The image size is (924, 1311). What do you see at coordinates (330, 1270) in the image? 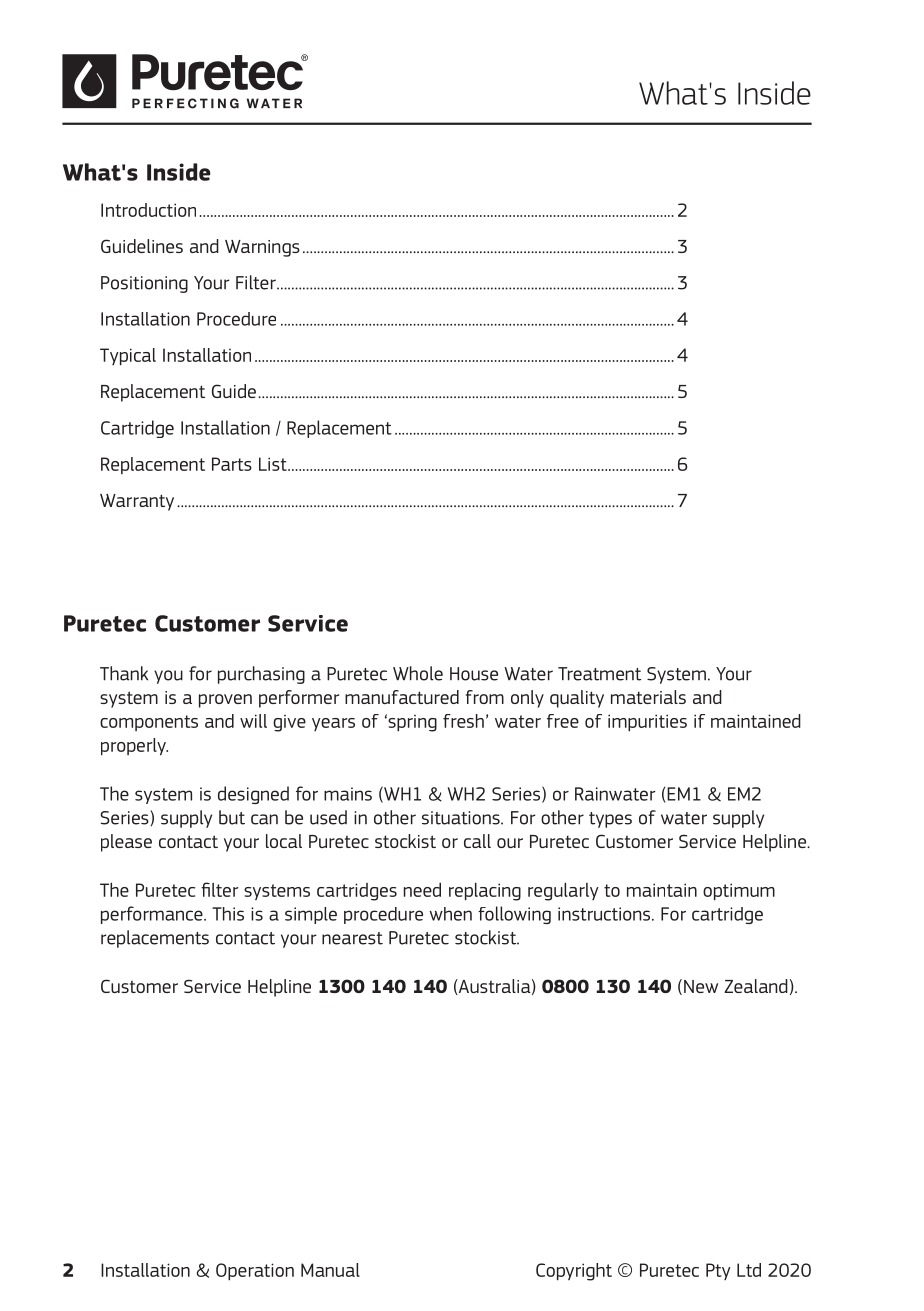
I see `Manual` at bounding box center [330, 1270].
